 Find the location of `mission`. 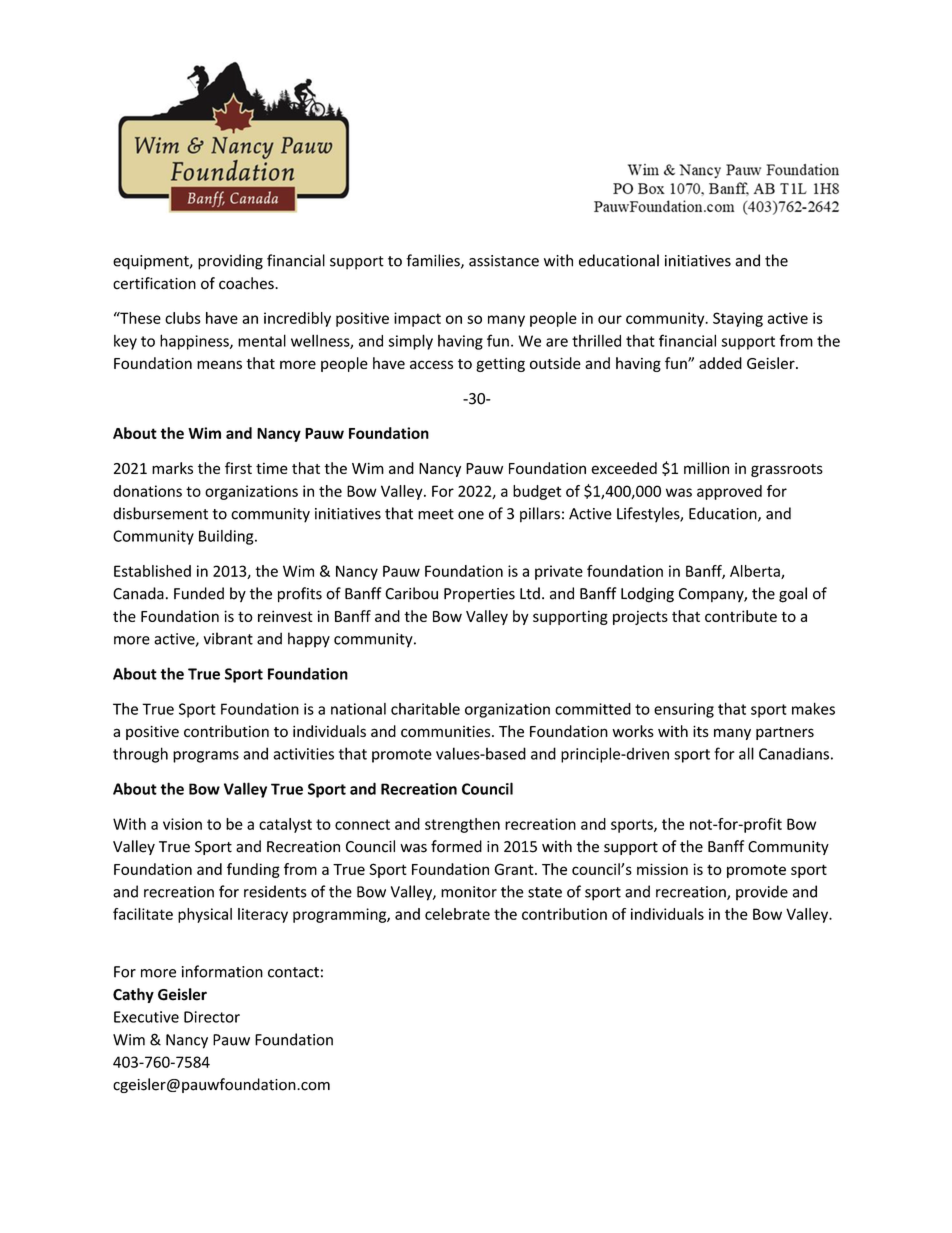

mission is located at coordinates (662, 869).
